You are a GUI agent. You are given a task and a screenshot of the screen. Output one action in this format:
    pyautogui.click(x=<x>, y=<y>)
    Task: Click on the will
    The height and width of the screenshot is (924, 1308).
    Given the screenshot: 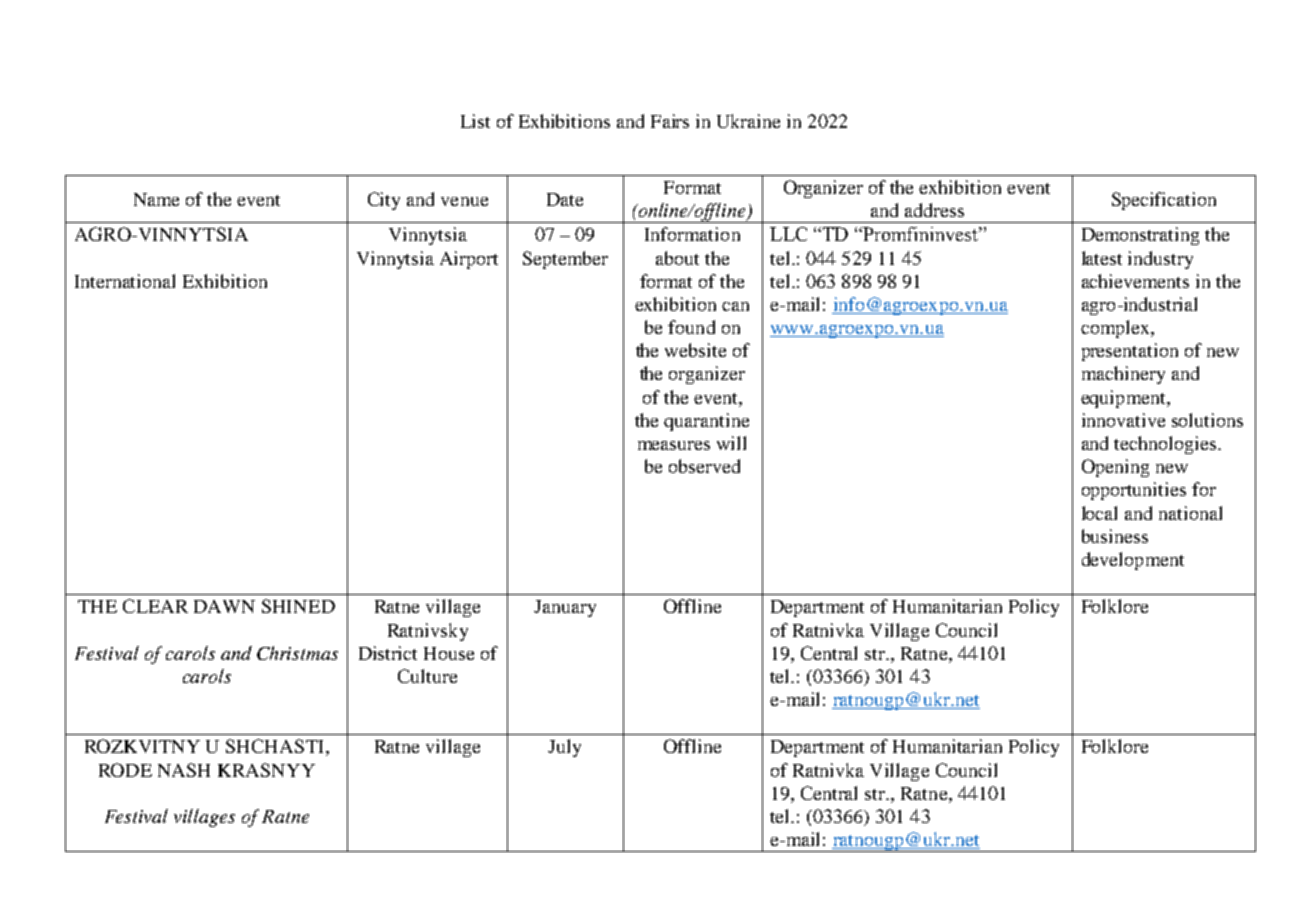 What is the action you would take?
    pyautogui.click(x=731, y=443)
